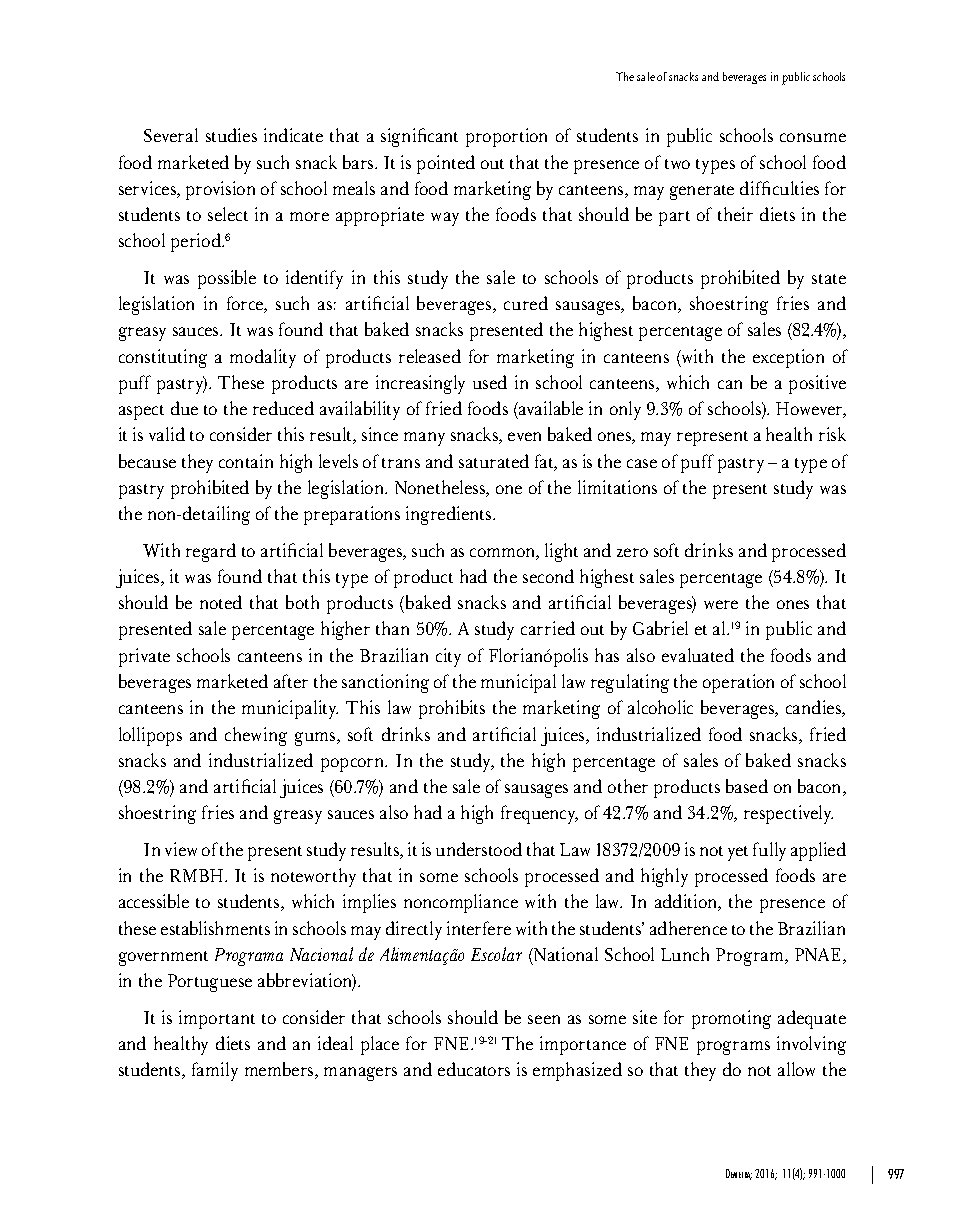  I want to click on carried, so click(548, 628).
